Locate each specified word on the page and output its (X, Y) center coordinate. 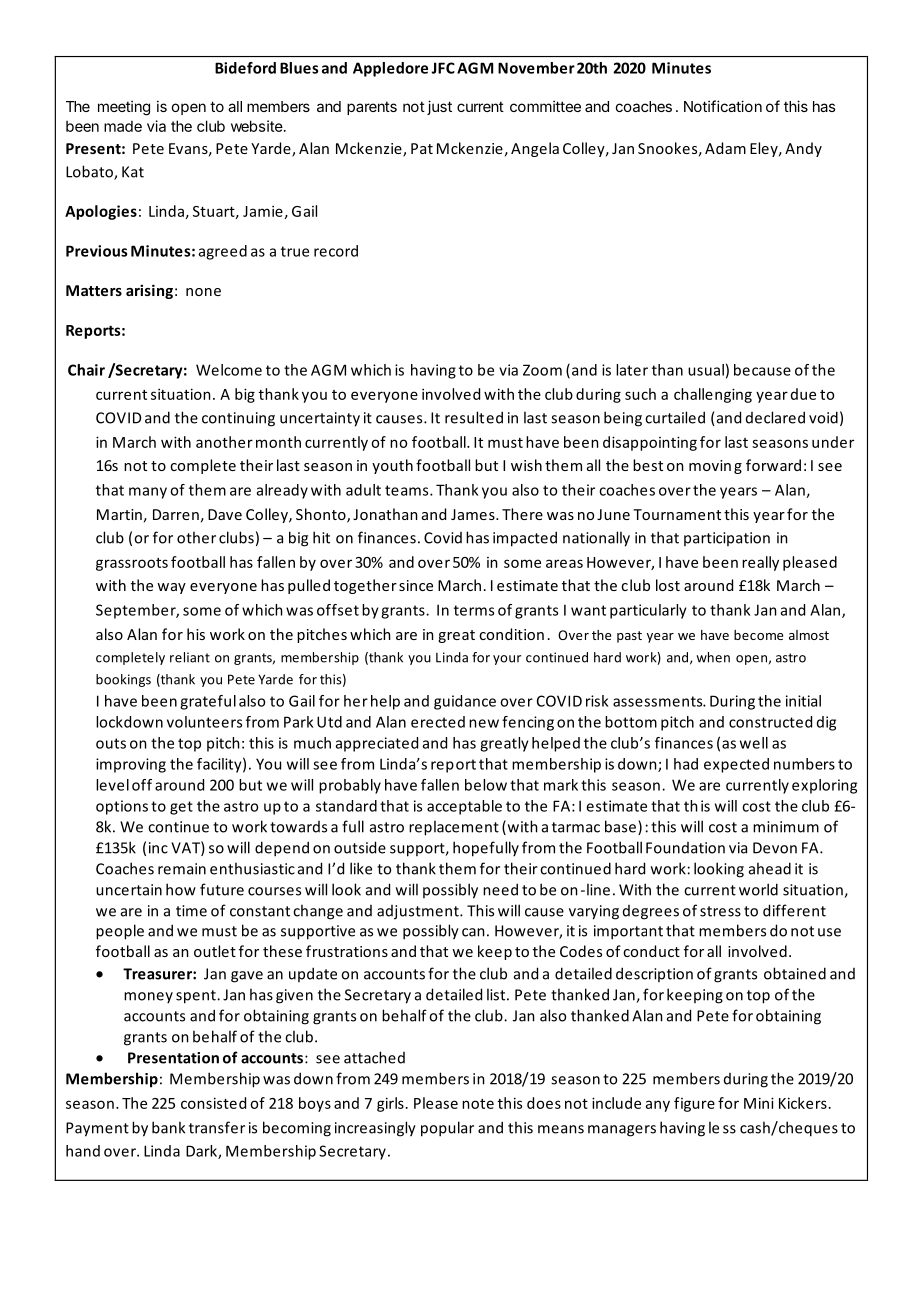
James (474, 514)
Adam (725, 148)
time (191, 911)
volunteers (204, 722)
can (473, 932)
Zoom (542, 370)
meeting (124, 108)
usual (706, 370)
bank (168, 1127)
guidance (465, 702)
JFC (443, 68)
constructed (770, 722)
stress (720, 911)
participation (727, 539)
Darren (176, 514)
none (203, 292)
